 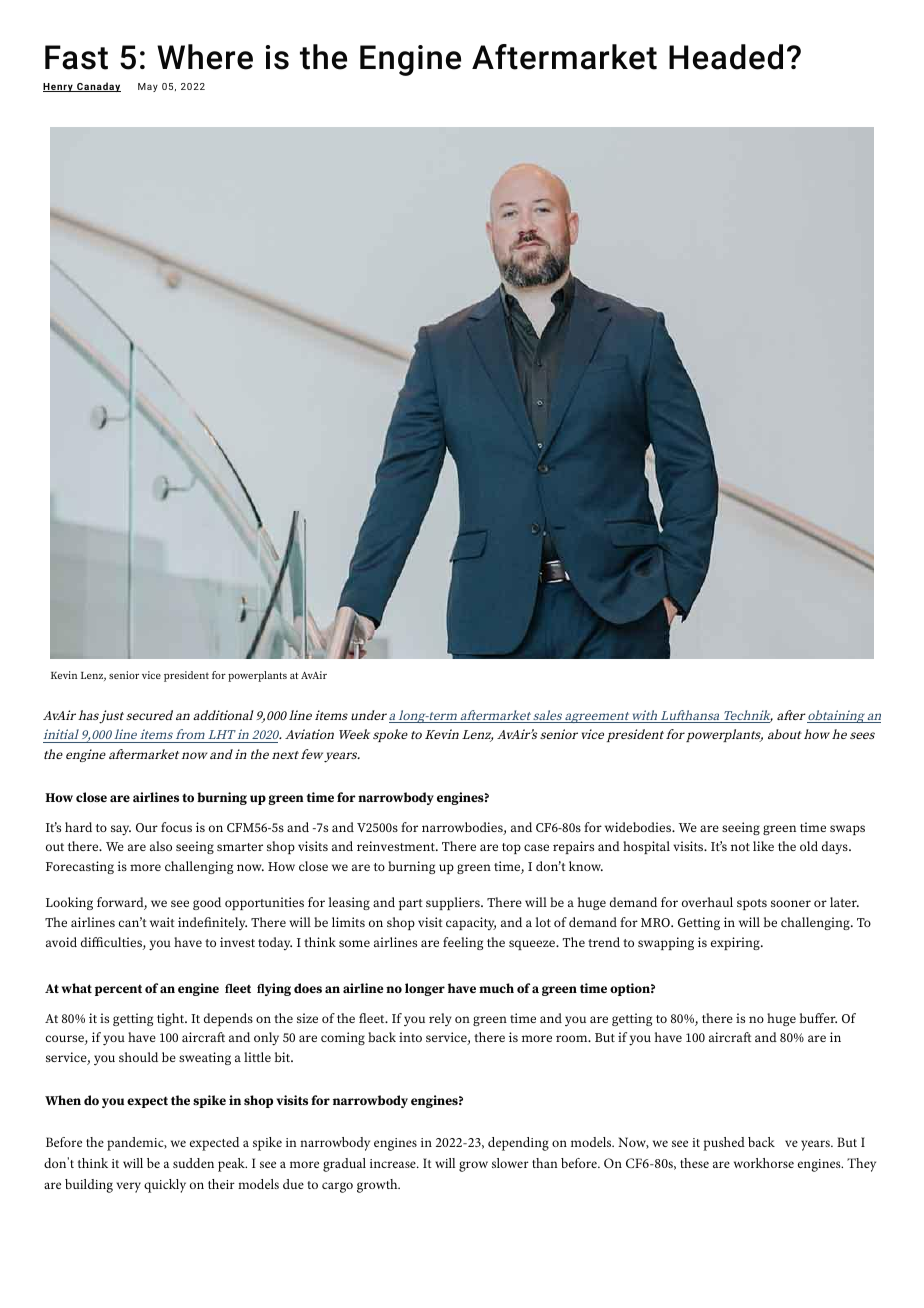 What do you see at coordinates (205, 57) in the screenshot?
I see `Where` at bounding box center [205, 57].
